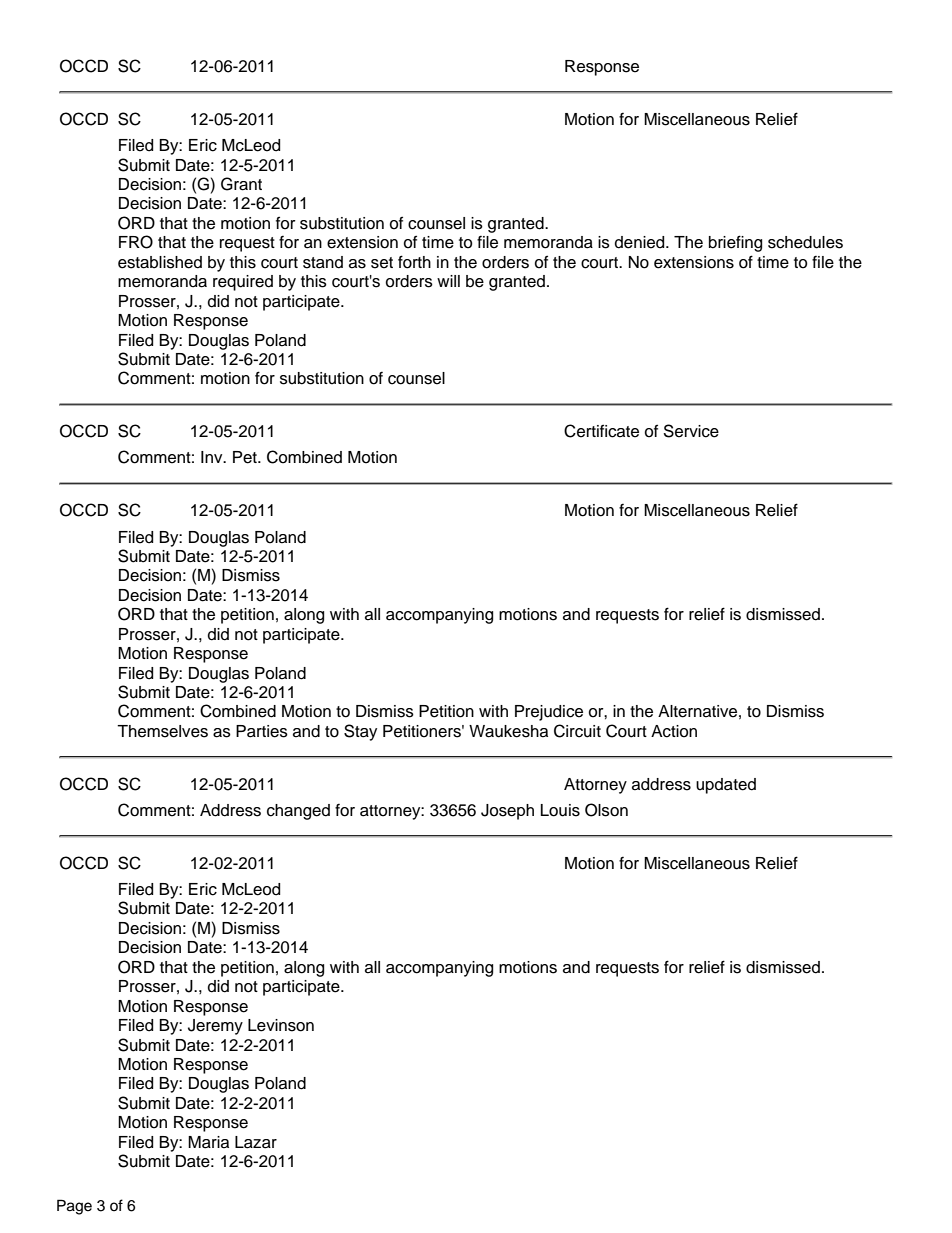 The height and width of the image is (1233, 952). Describe the element at coordinates (208, 1142) in the image. I see `Maria` at that location.
